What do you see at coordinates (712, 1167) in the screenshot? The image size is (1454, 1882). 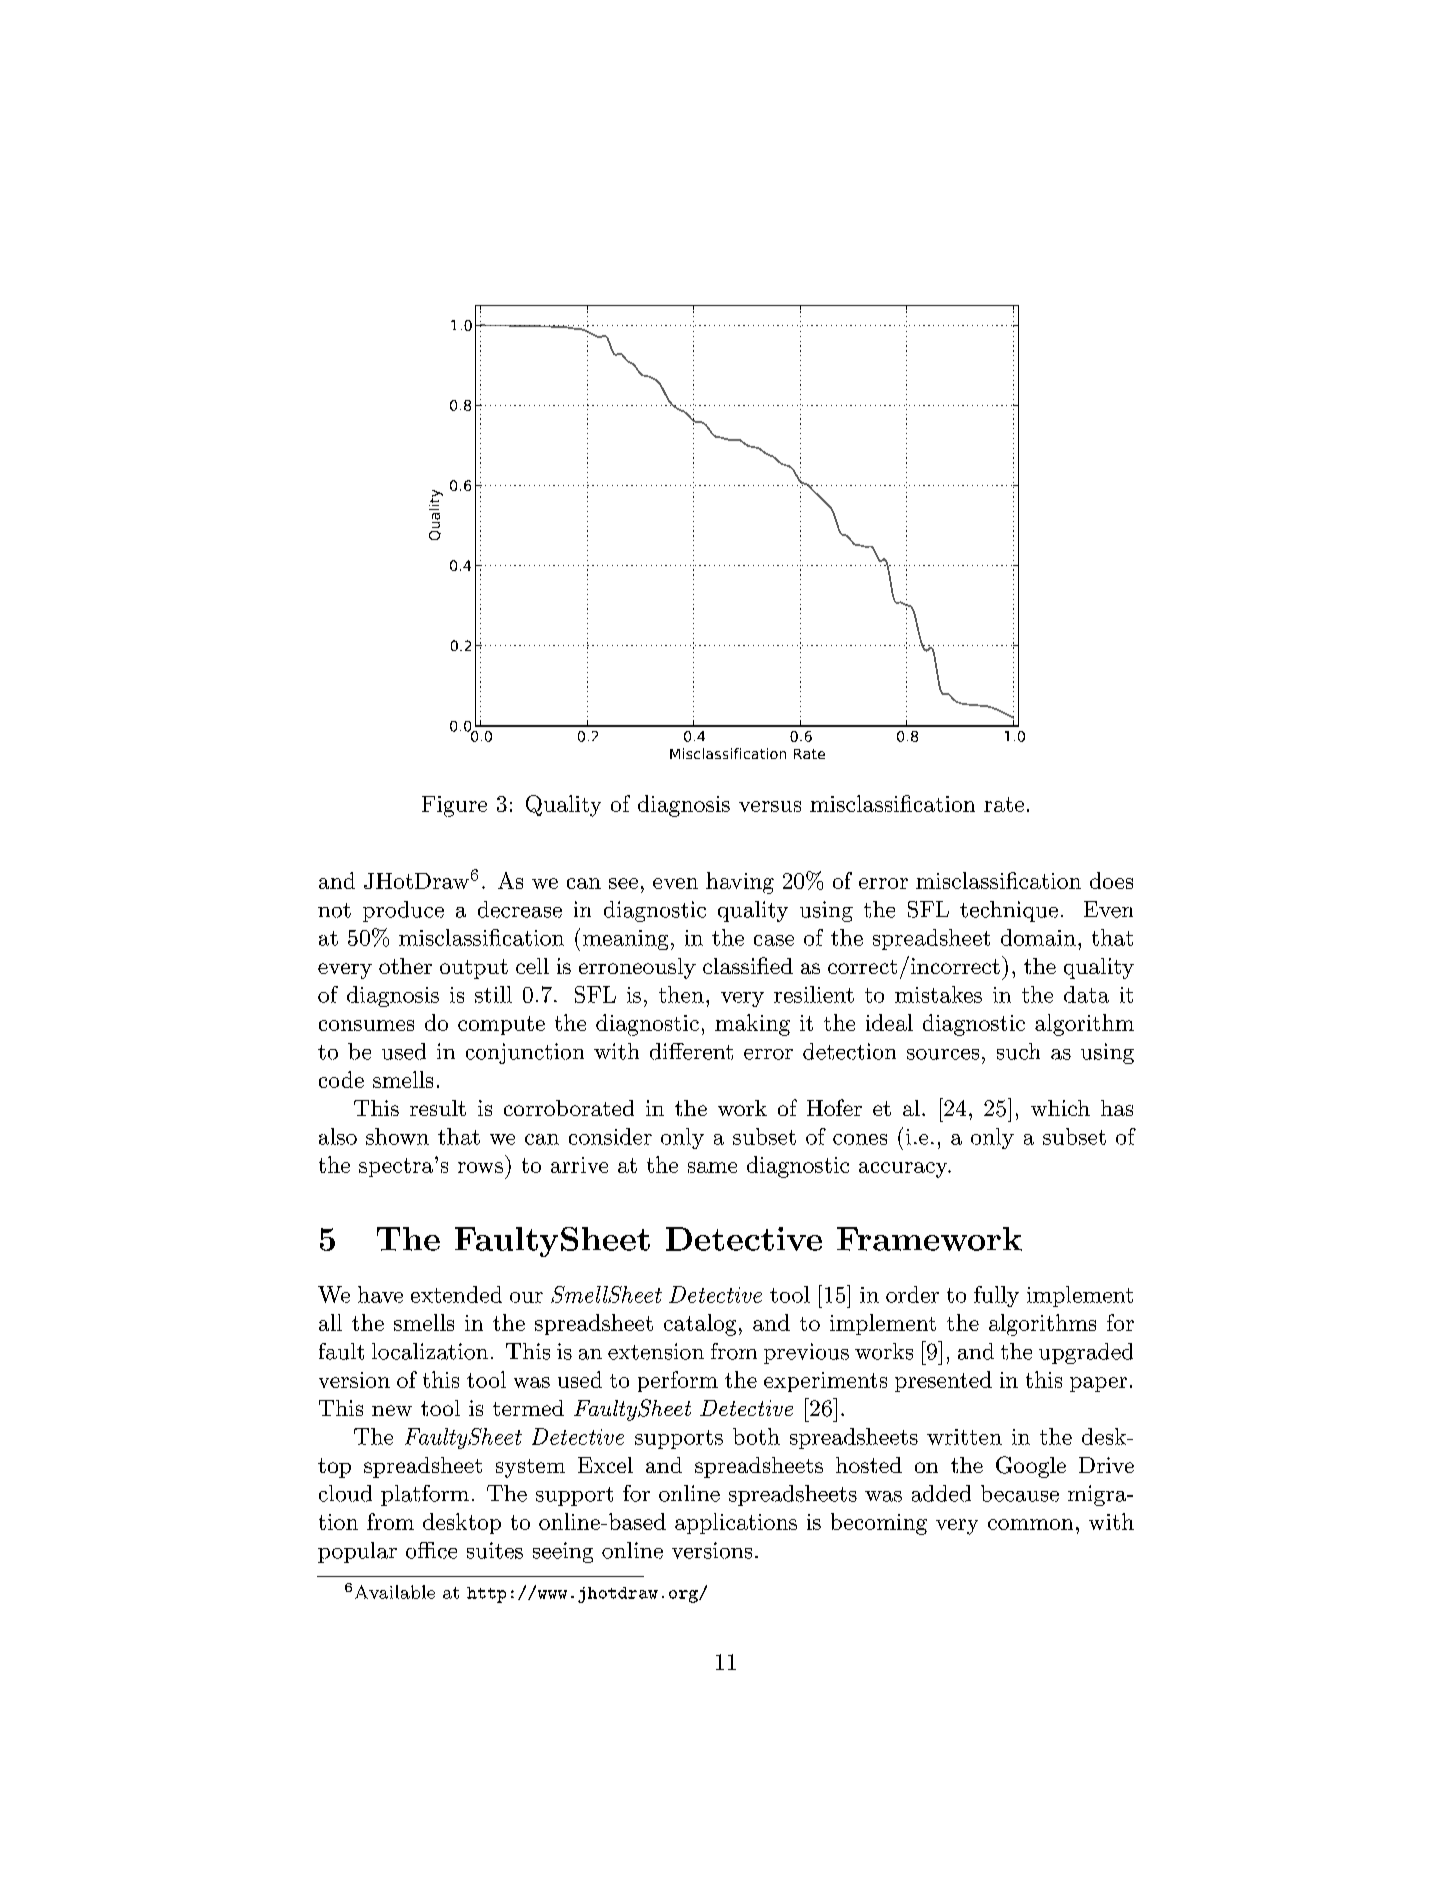 I see `same` at bounding box center [712, 1167].
